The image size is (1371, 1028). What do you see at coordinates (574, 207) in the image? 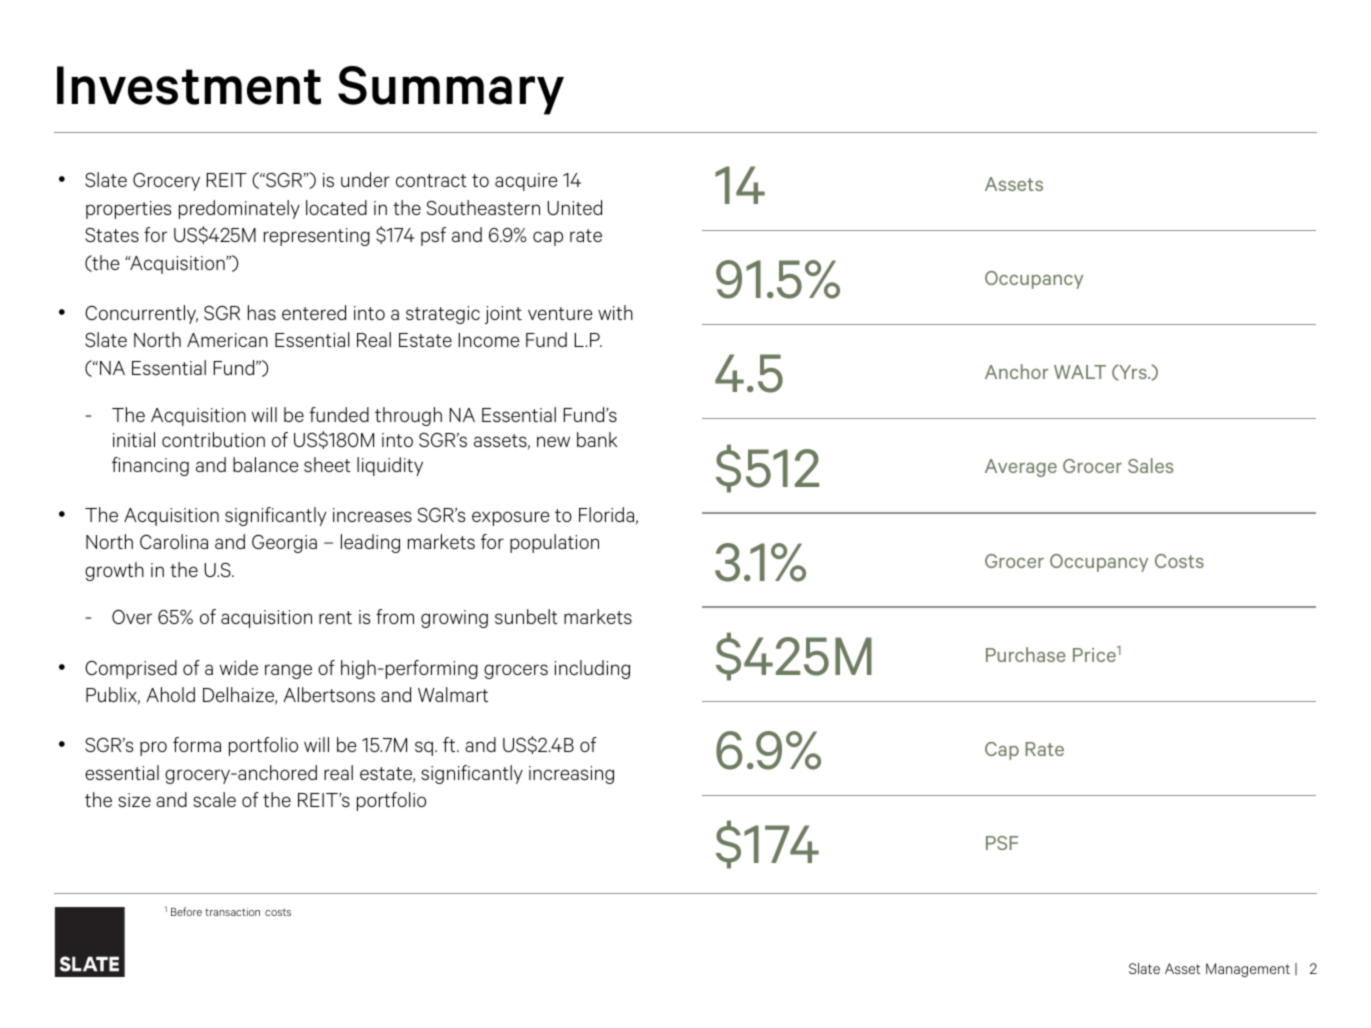
I see `United` at bounding box center [574, 207].
